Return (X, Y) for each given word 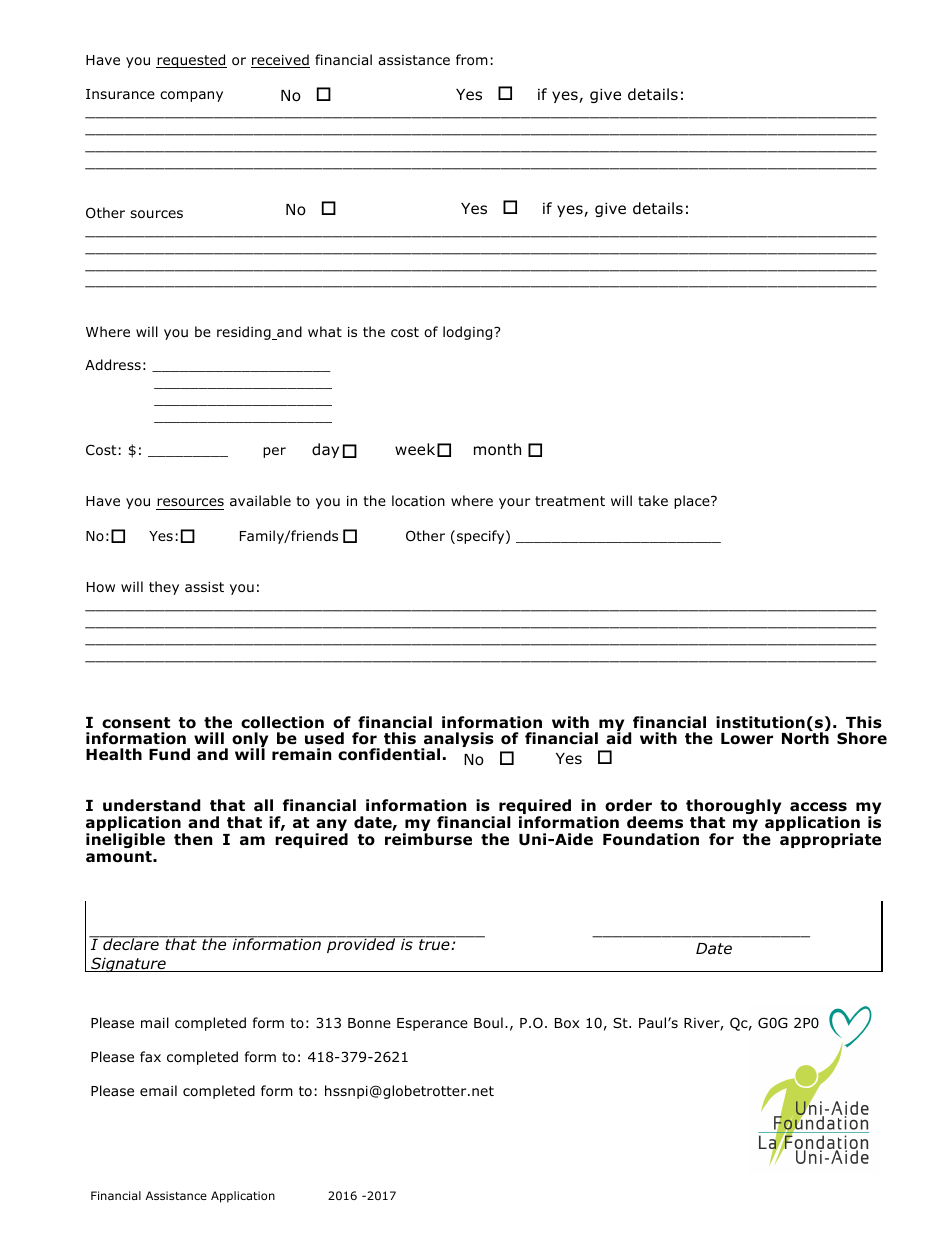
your (514, 503)
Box (567, 1023)
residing (245, 333)
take (653, 500)
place (693, 502)
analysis (458, 741)
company (191, 96)
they (164, 588)
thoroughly (733, 808)
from (472, 60)
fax (150, 1056)
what (325, 331)
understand (151, 805)
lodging (469, 333)
